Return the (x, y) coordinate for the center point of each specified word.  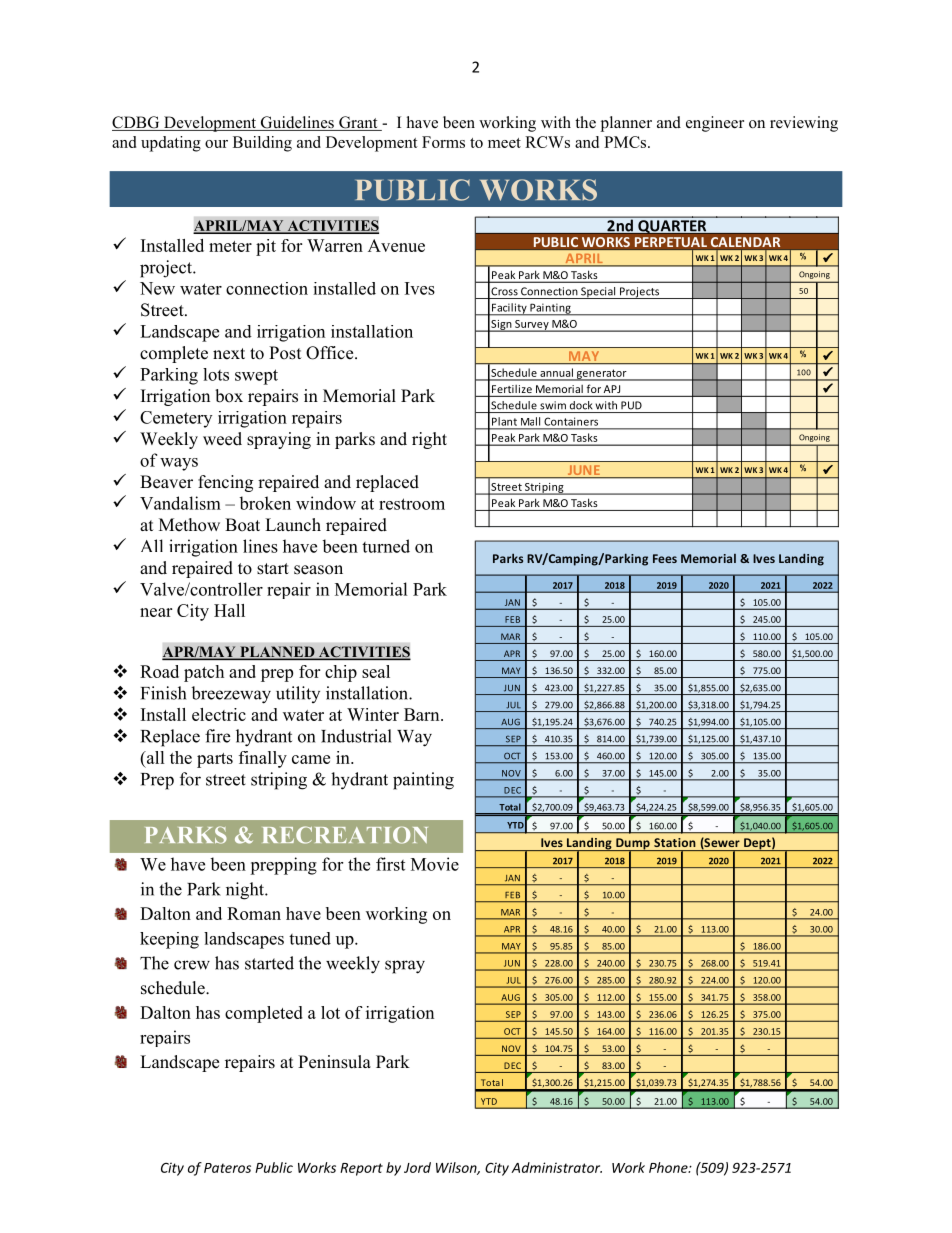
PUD (631, 405)
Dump (633, 845)
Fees (665, 558)
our (216, 144)
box (229, 396)
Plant (504, 421)
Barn (423, 714)
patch (204, 673)
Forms (443, 142)
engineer (715, 124)
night (246, 891)
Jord (417, 1167)
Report (361, 1169)
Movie (435, 864)
